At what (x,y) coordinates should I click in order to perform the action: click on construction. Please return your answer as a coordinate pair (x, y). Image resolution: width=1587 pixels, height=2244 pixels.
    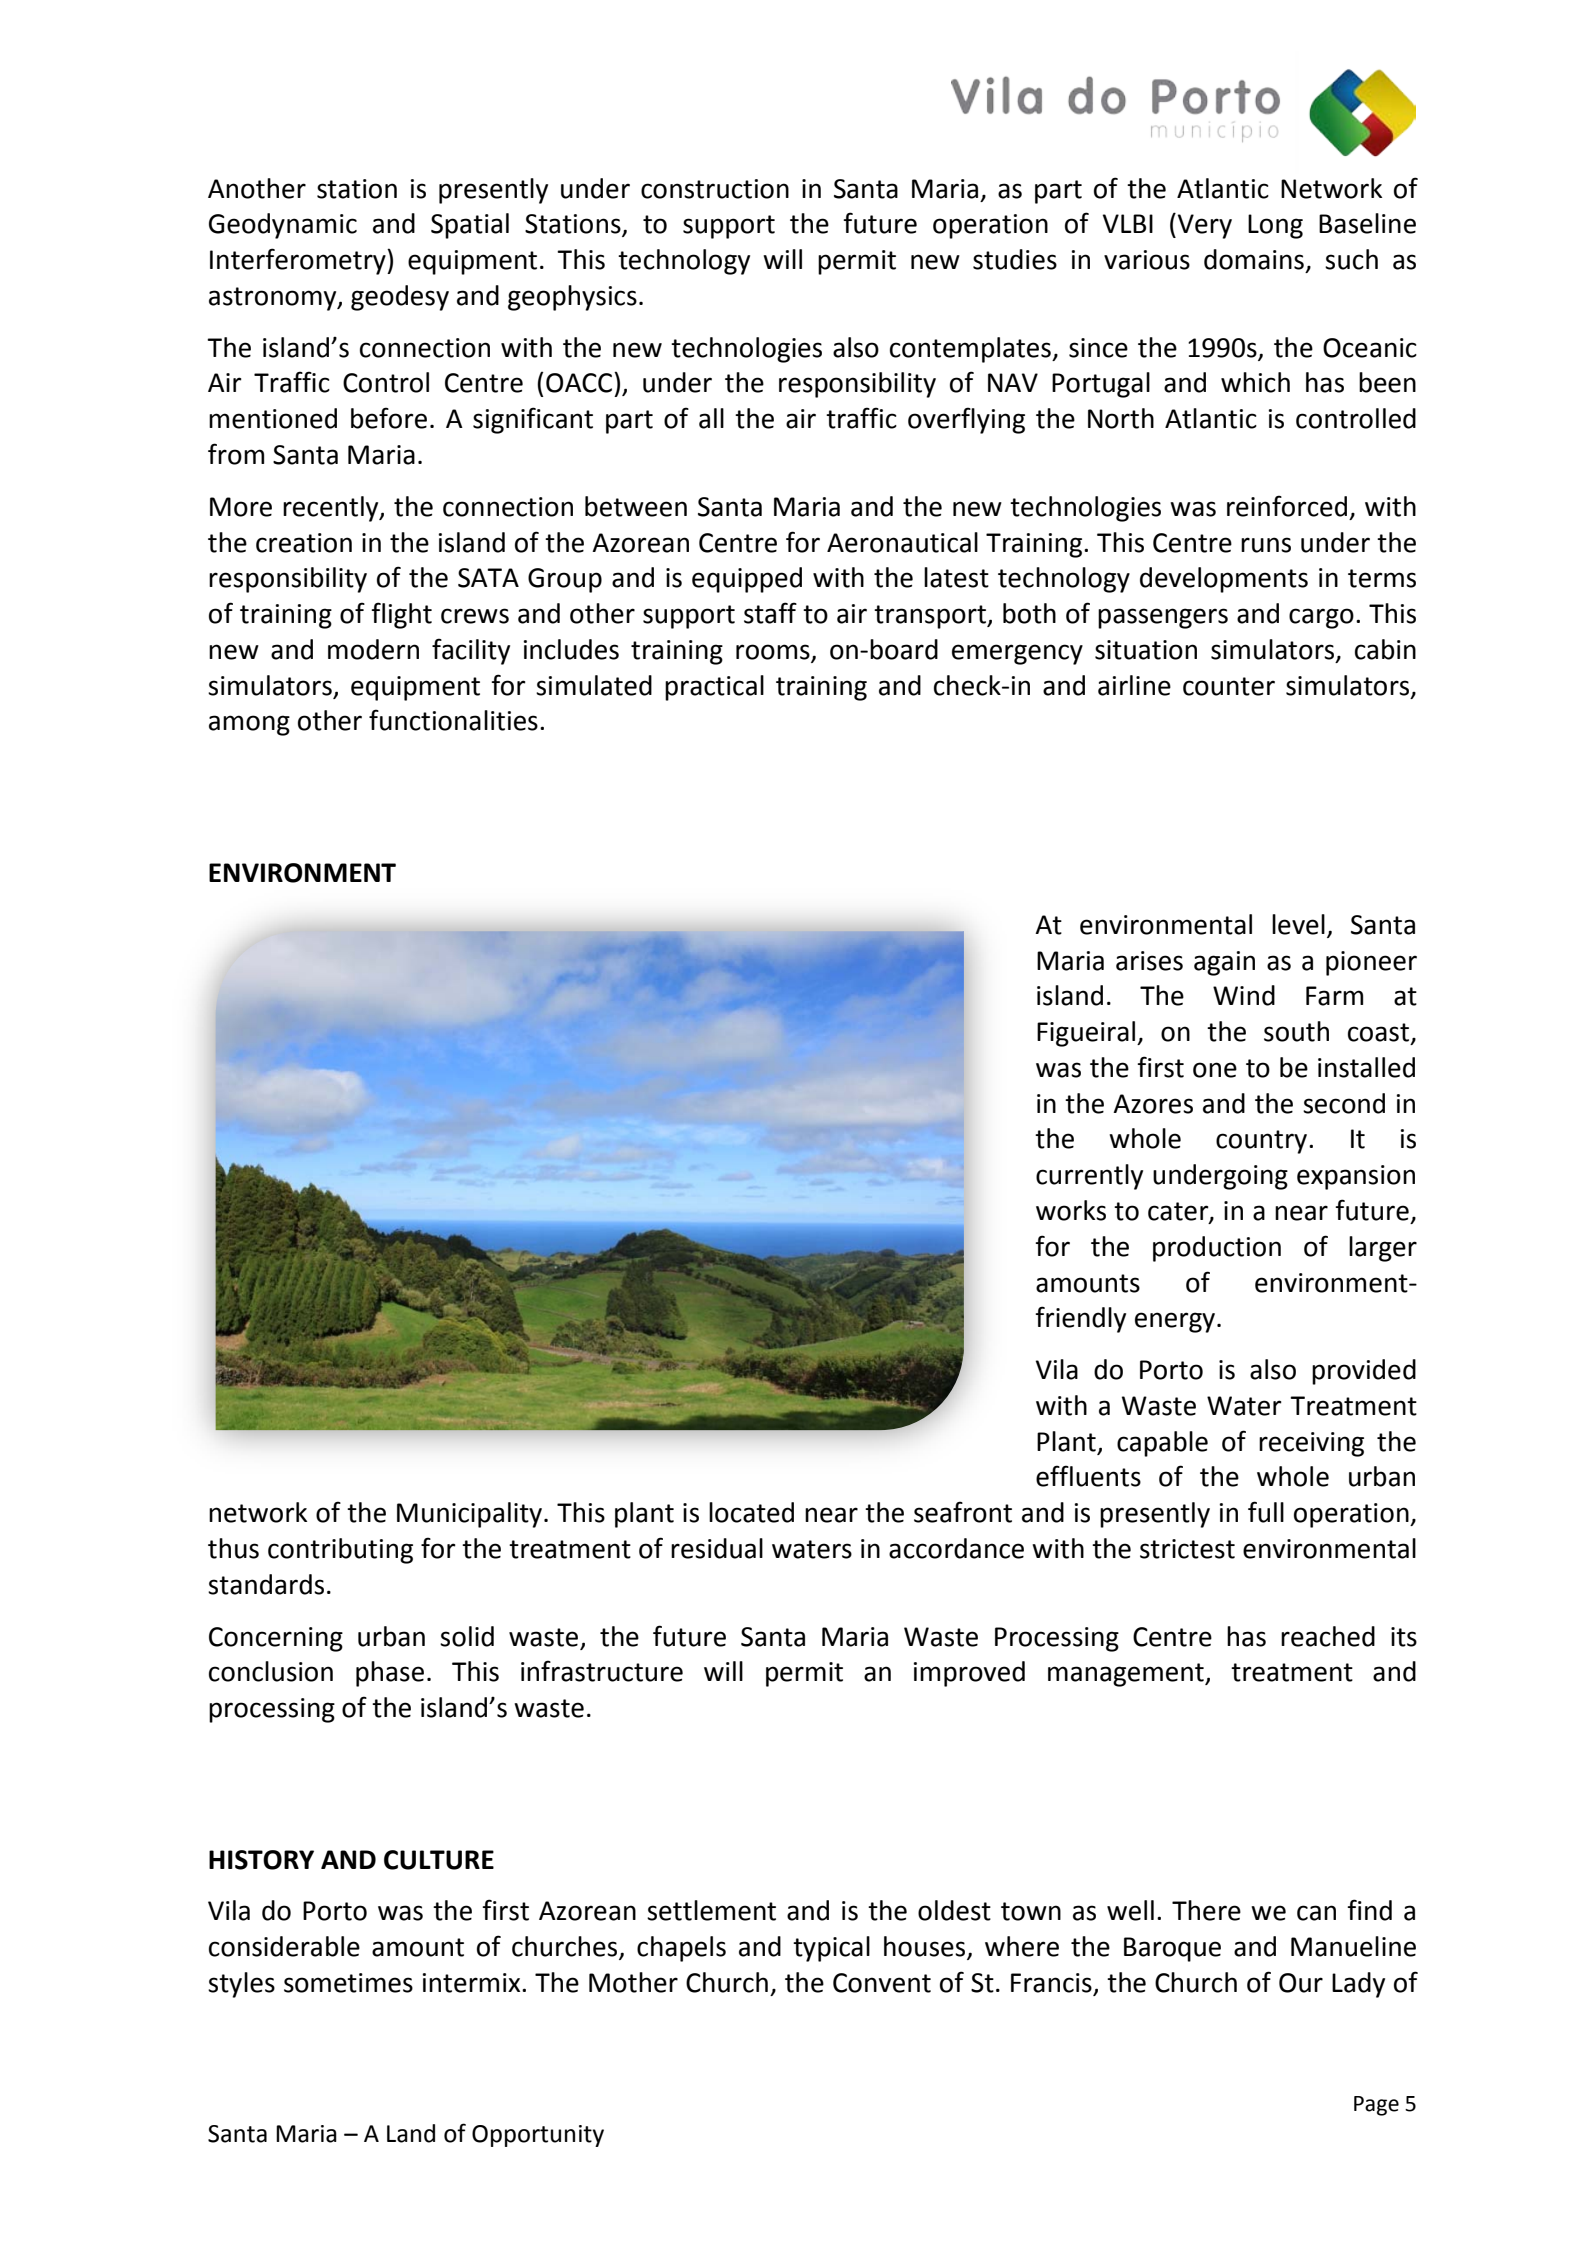
    Looking at the image, I should click on (715, 189).
